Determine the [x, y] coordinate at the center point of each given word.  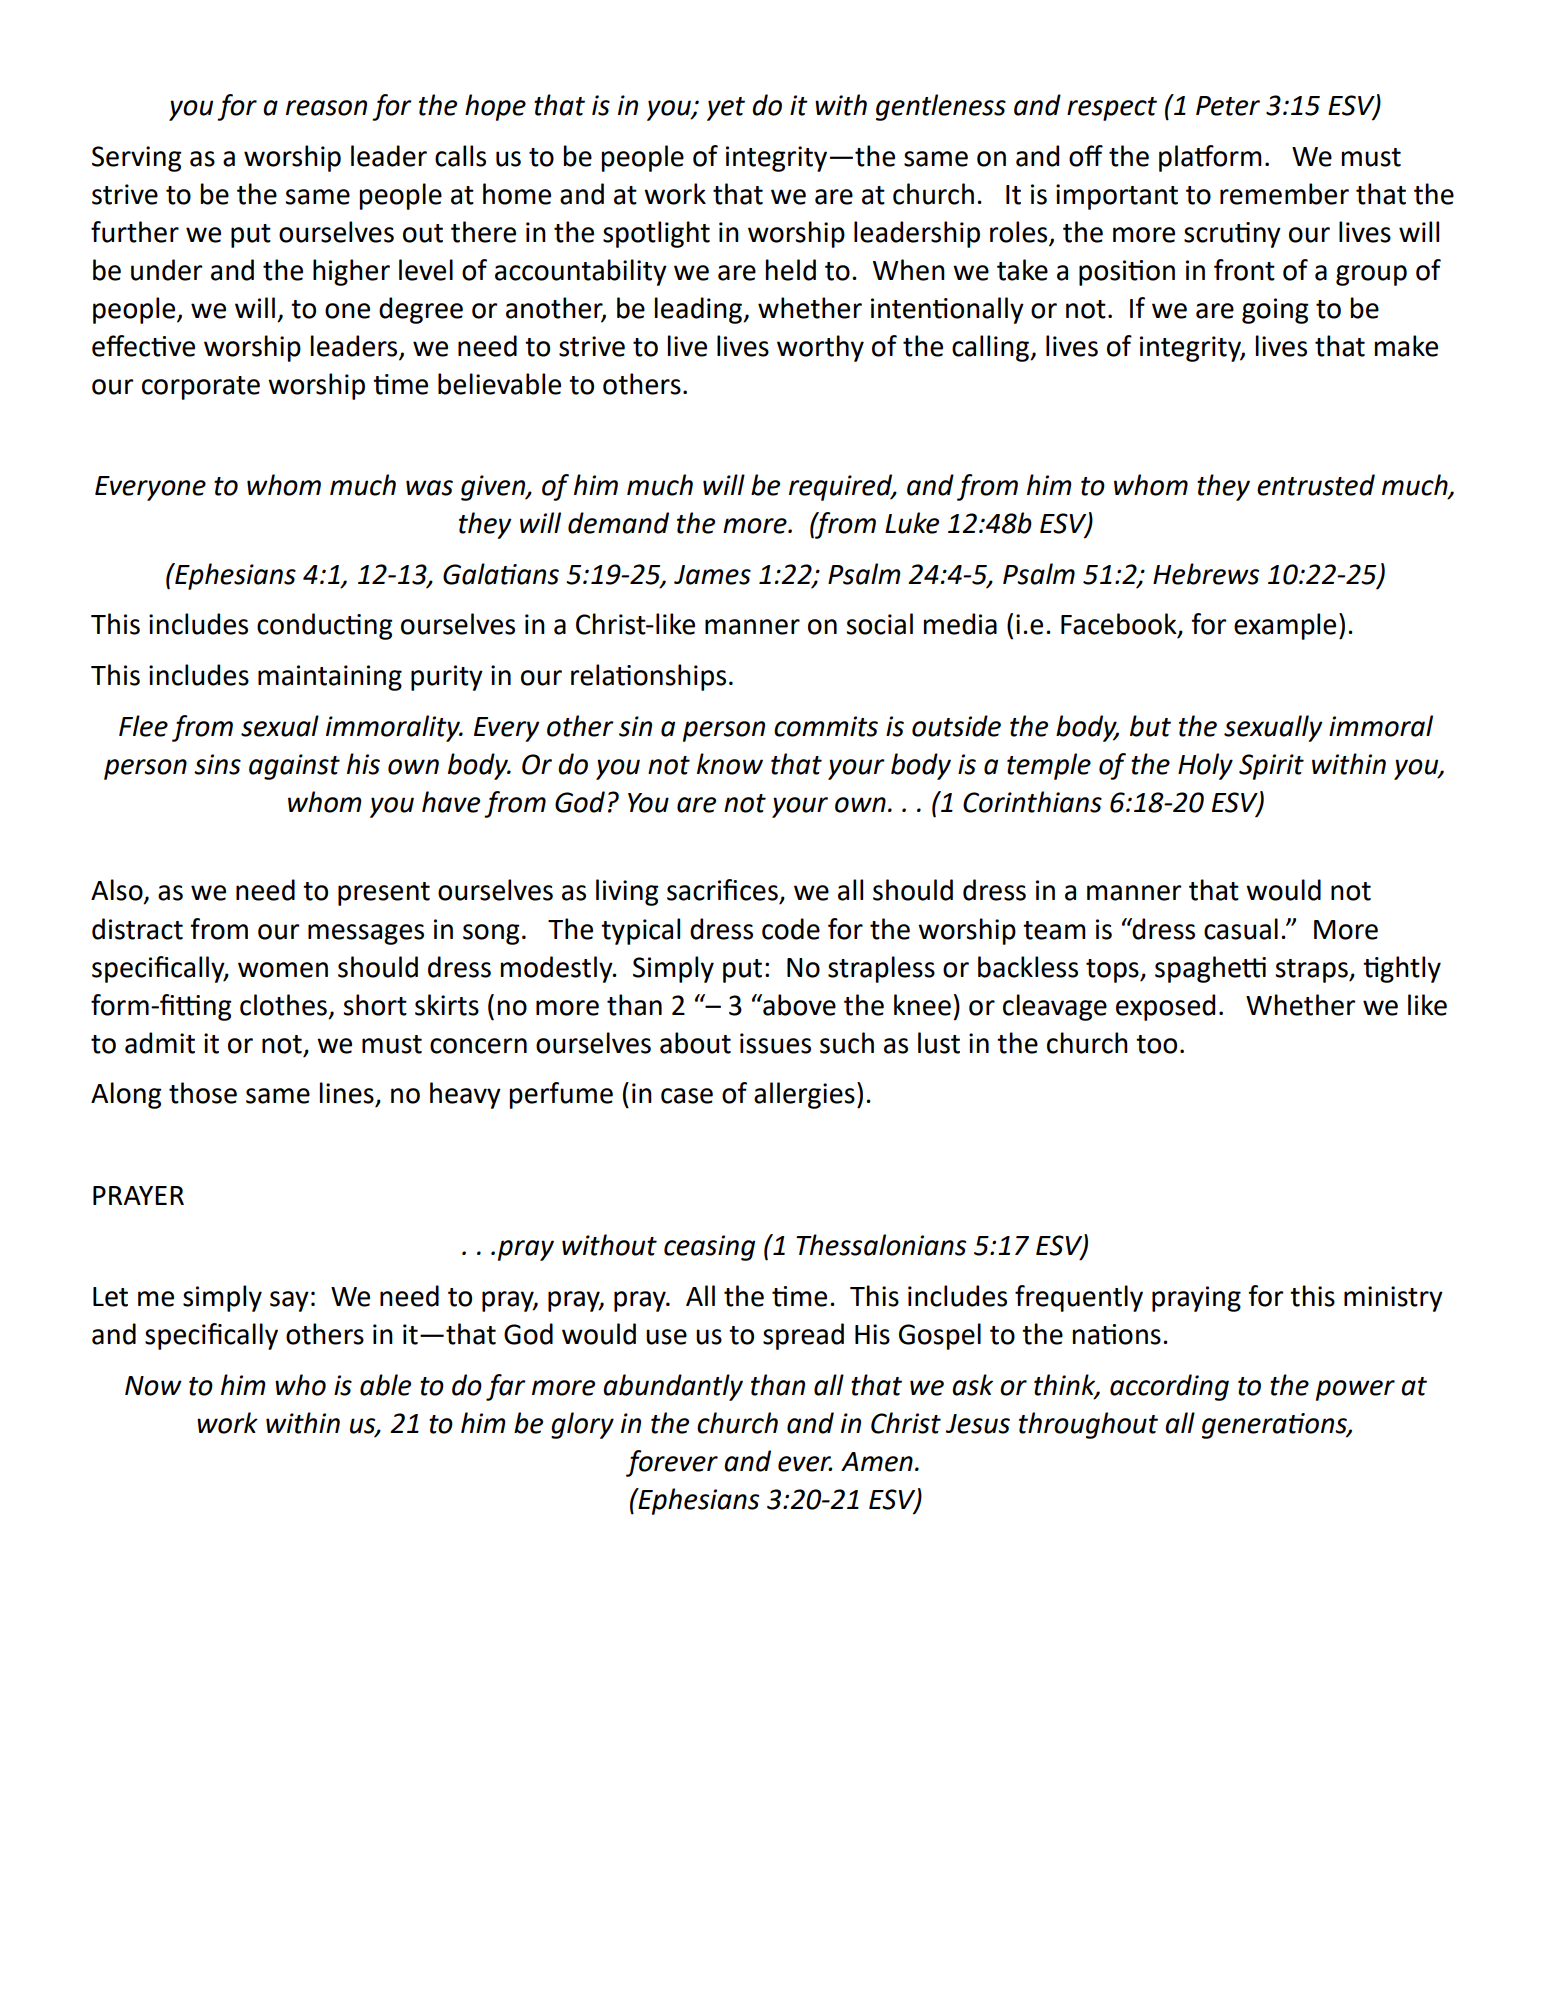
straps [1312, 971]
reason [326, 108]
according [1169, 1387]
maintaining [330, 678]
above [798, 1005]
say [289, 1301]
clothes [283, 1005]
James [712, 575]
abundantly [673, 1387]
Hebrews [1206, 574]
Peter [1228, 106]
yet [726, 109]
